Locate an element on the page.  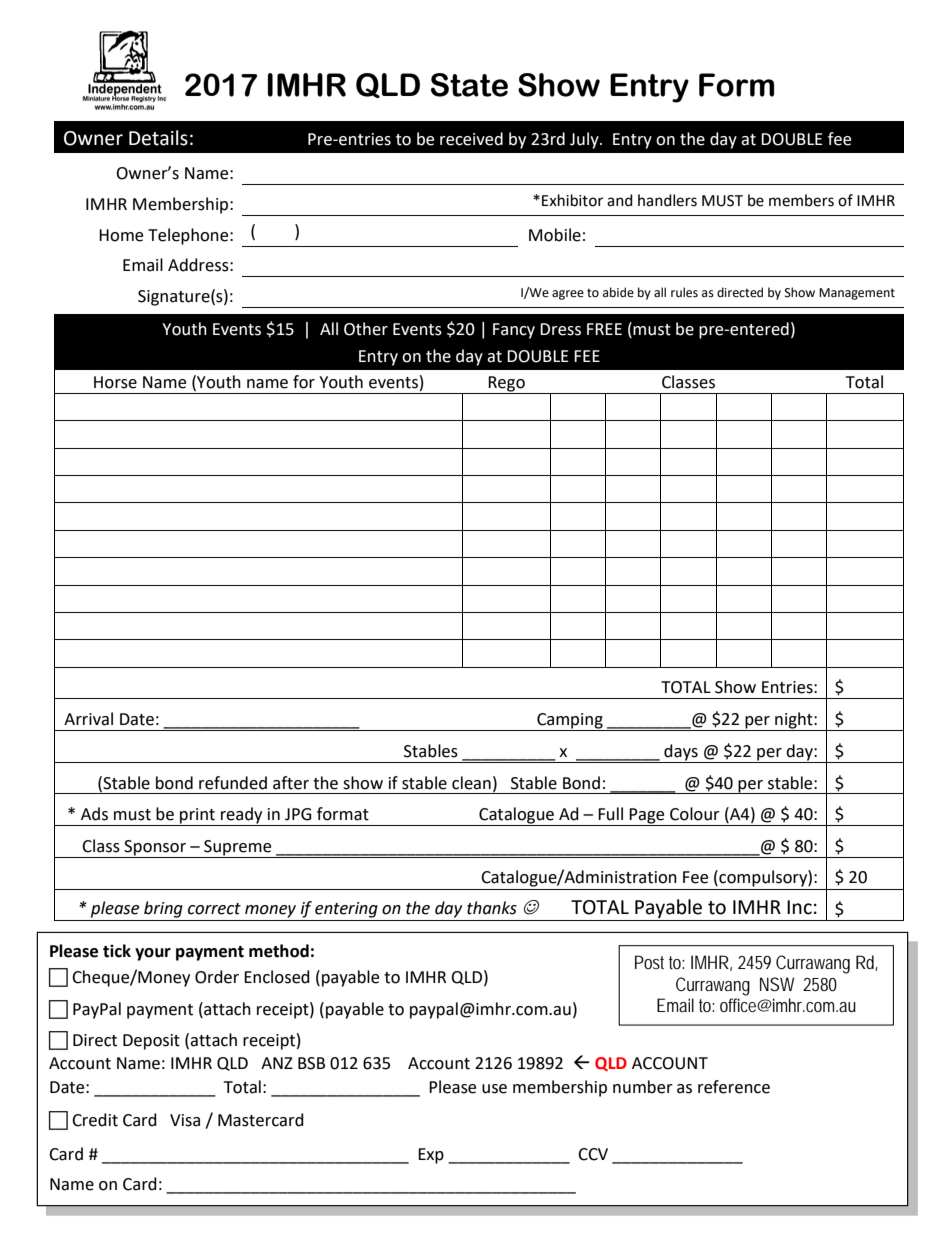
Details is located at coordinates (158, 138).
